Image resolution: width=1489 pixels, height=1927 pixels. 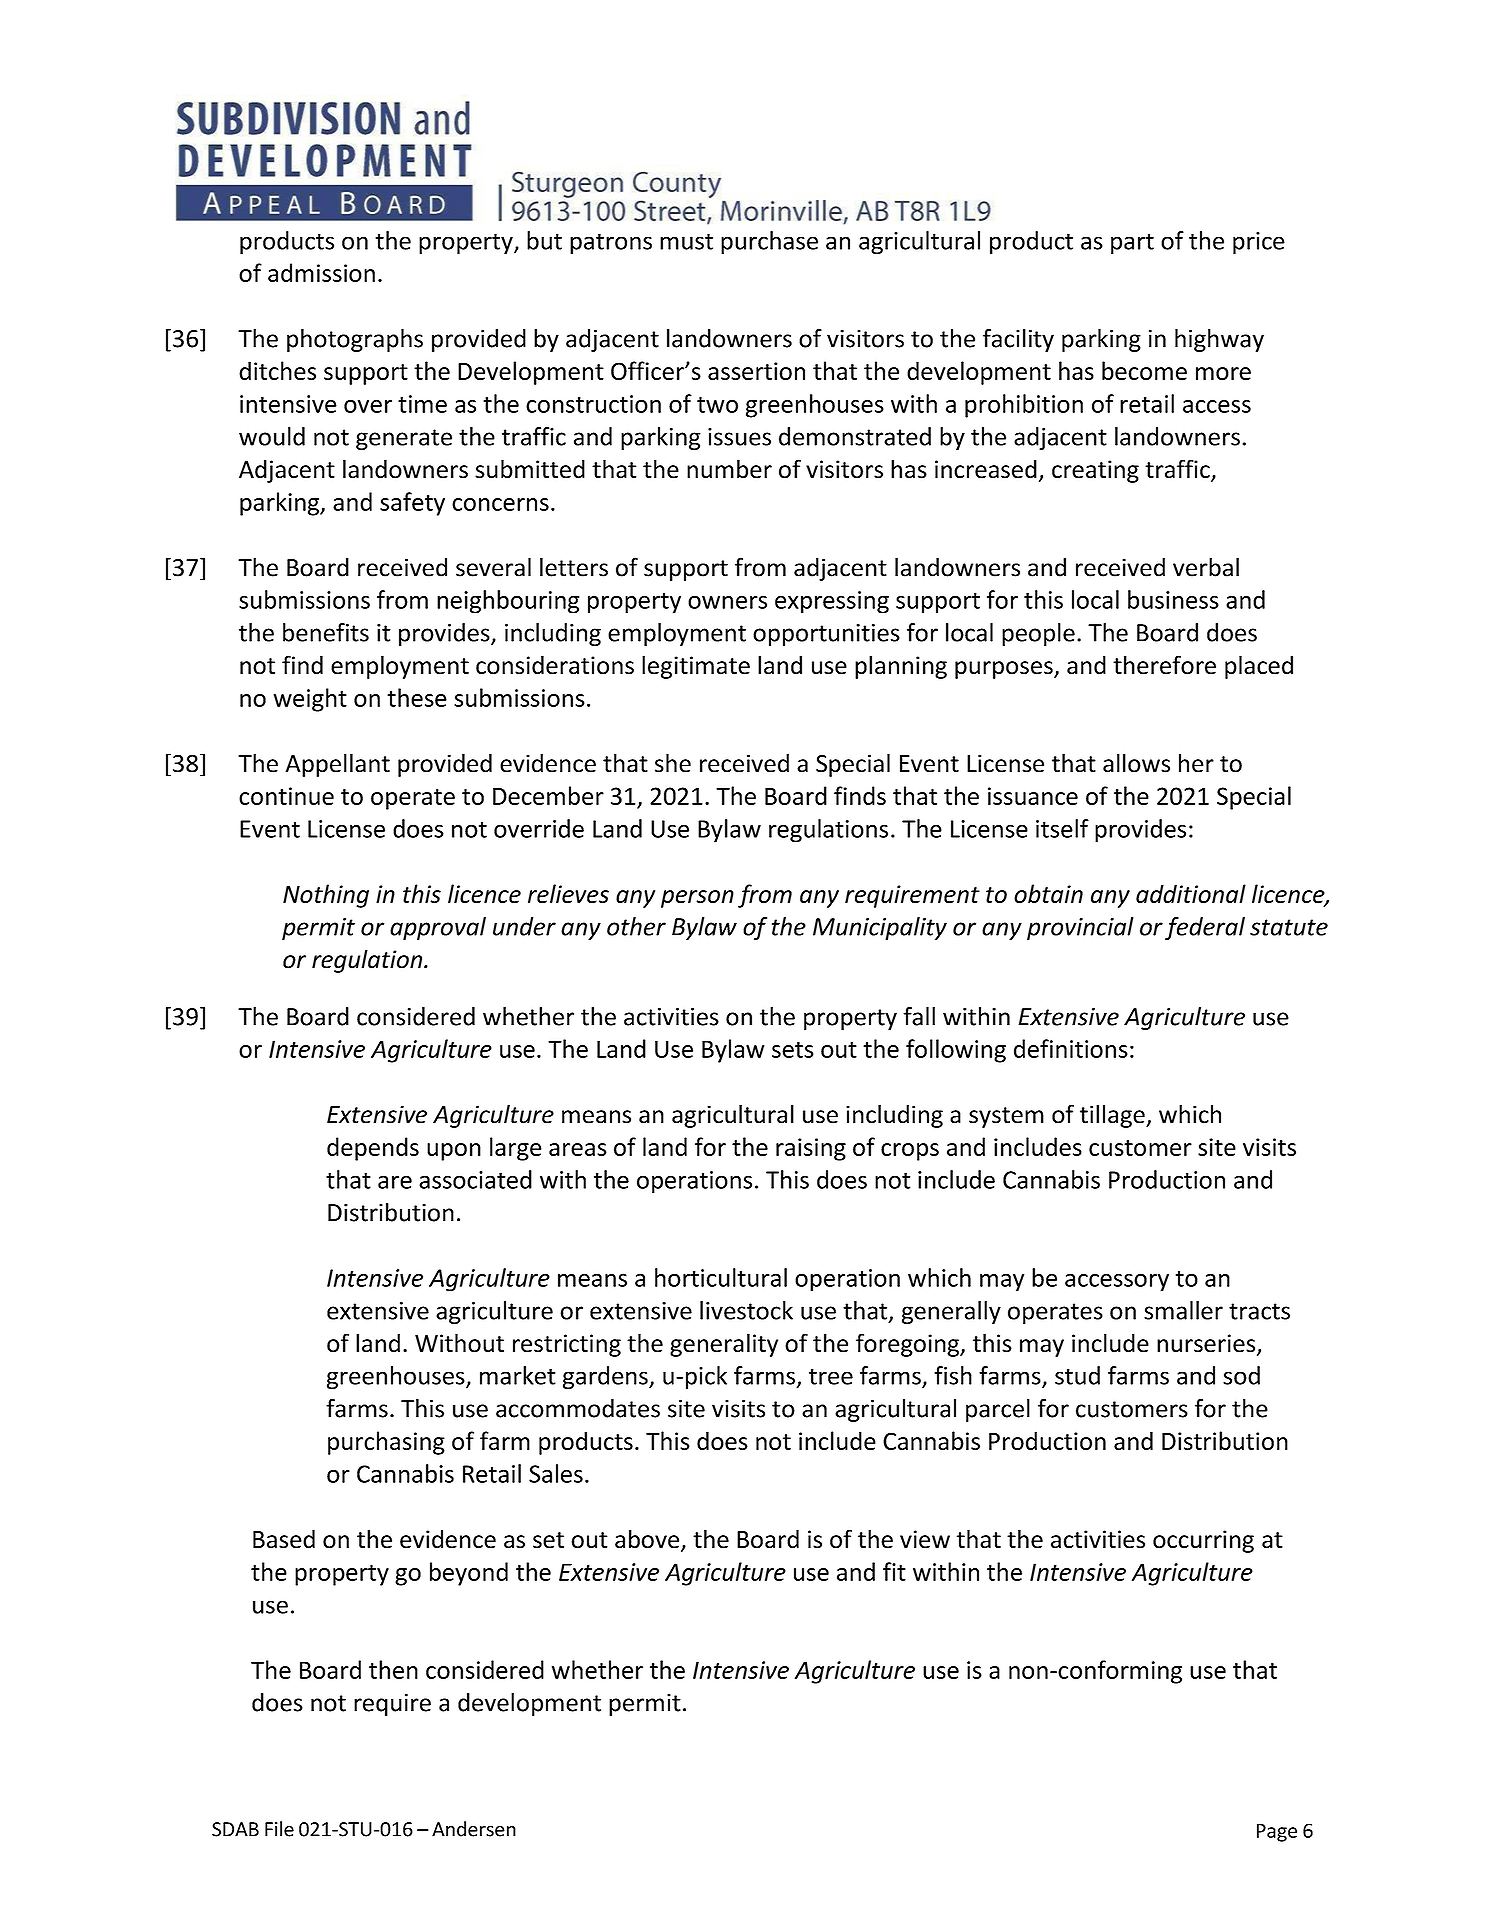 What do you see at coordinates (1071, 1048) in the screenshot?
I see `definitions` at bounding box center [1071, 1048].
